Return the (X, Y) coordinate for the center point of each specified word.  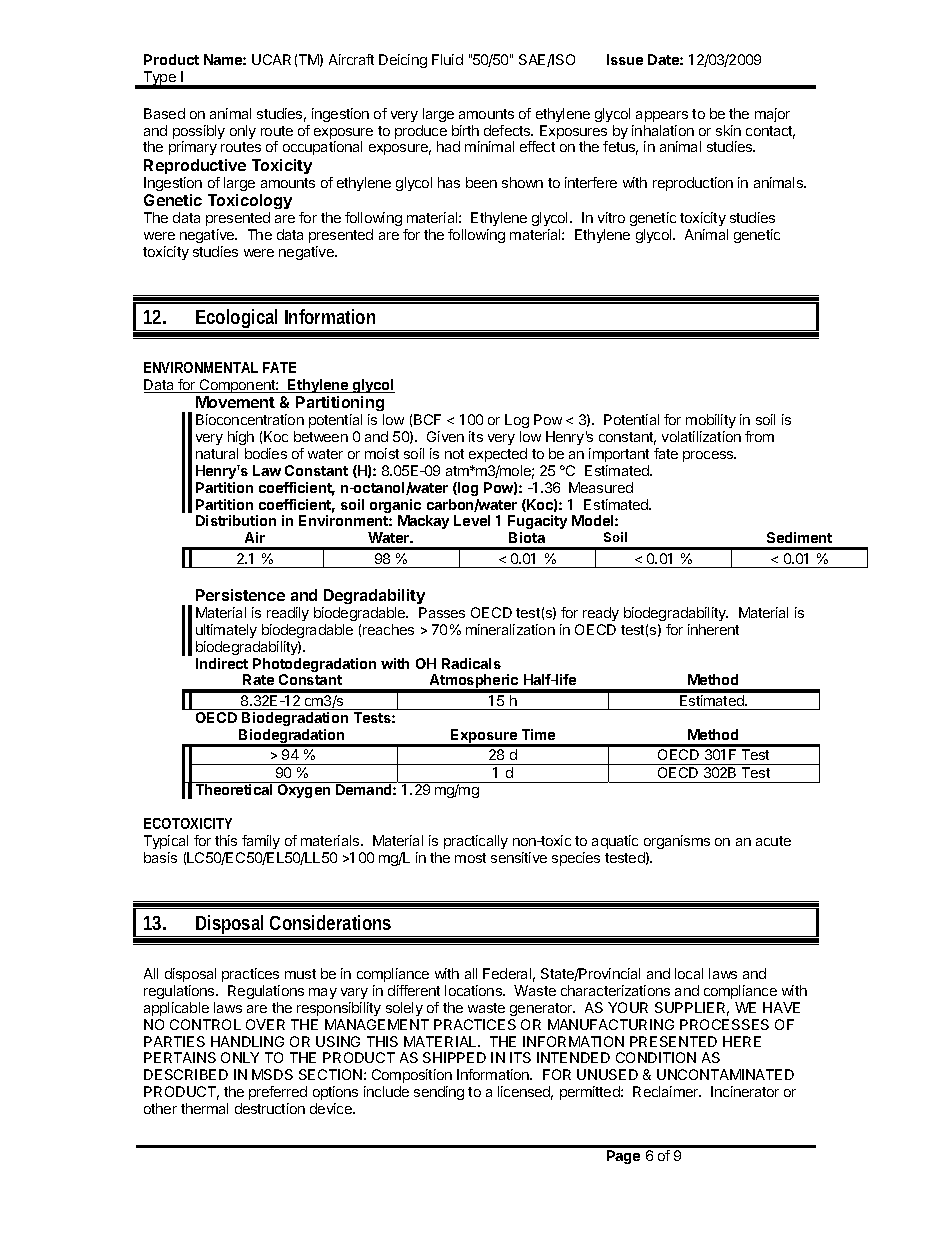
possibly (199, 133)
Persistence (240, 595)
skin (728, 130)
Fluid (447, 59)
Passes (442, 612)
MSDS (272, 1074)
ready (601, 614)
